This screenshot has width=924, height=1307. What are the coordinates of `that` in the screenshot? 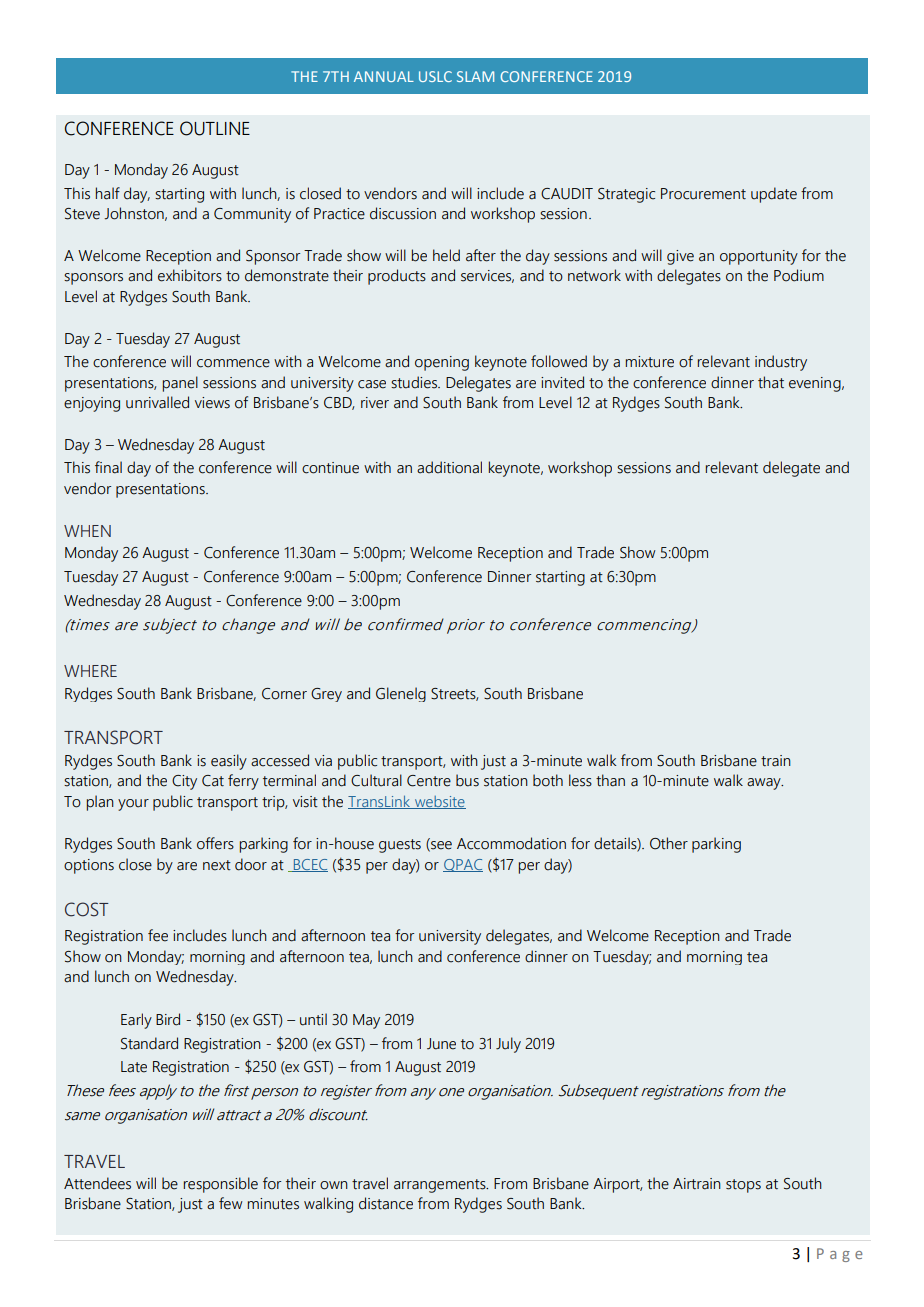 It's located at (771, 382).
